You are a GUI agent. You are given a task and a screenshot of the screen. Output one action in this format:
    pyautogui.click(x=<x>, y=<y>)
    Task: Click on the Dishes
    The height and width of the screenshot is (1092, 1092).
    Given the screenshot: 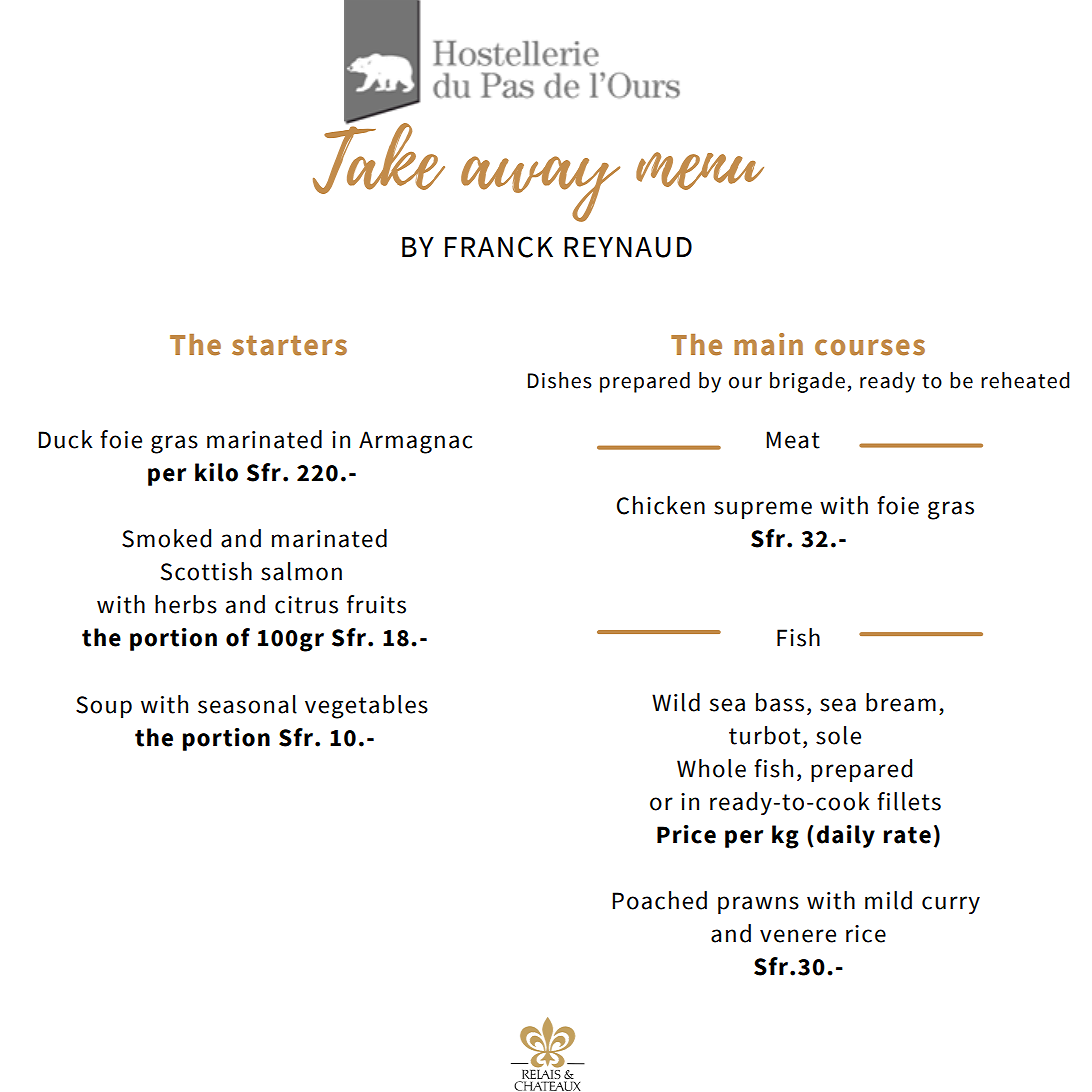 What is the action you would take?
    pyautogui.click(x=560, y=380)
